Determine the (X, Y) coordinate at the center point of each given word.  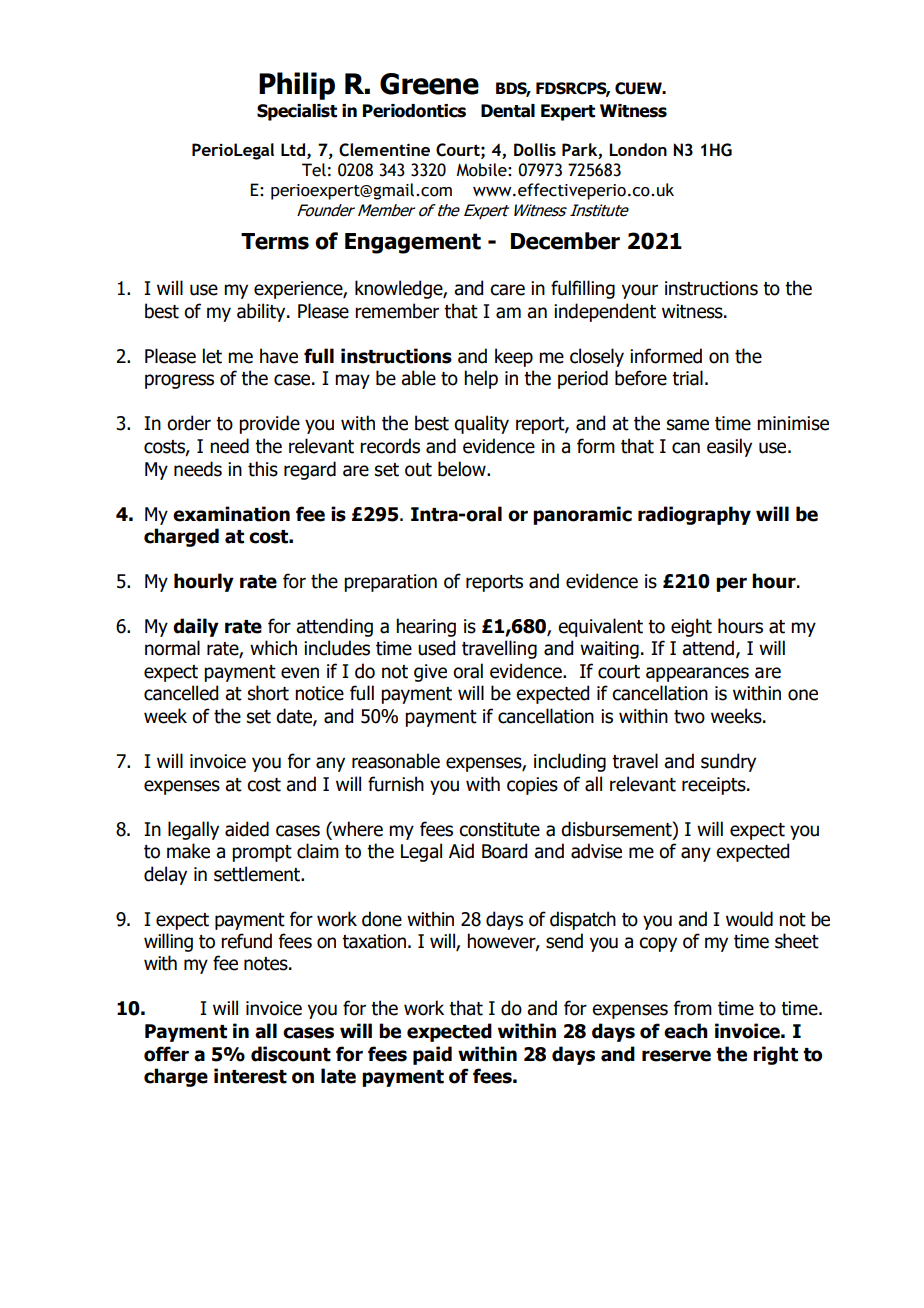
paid (432, 1055)
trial (687, 378)
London (638, 149)
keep (514, 357)
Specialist (297, 112)
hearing (426, 627)
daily (196, 627)
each (686, 1031)
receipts (715, 786)
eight (691, 627)
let (212, 356)
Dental (508, 111)
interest (250, 1076)
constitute (499, 829)
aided (247, 829)
